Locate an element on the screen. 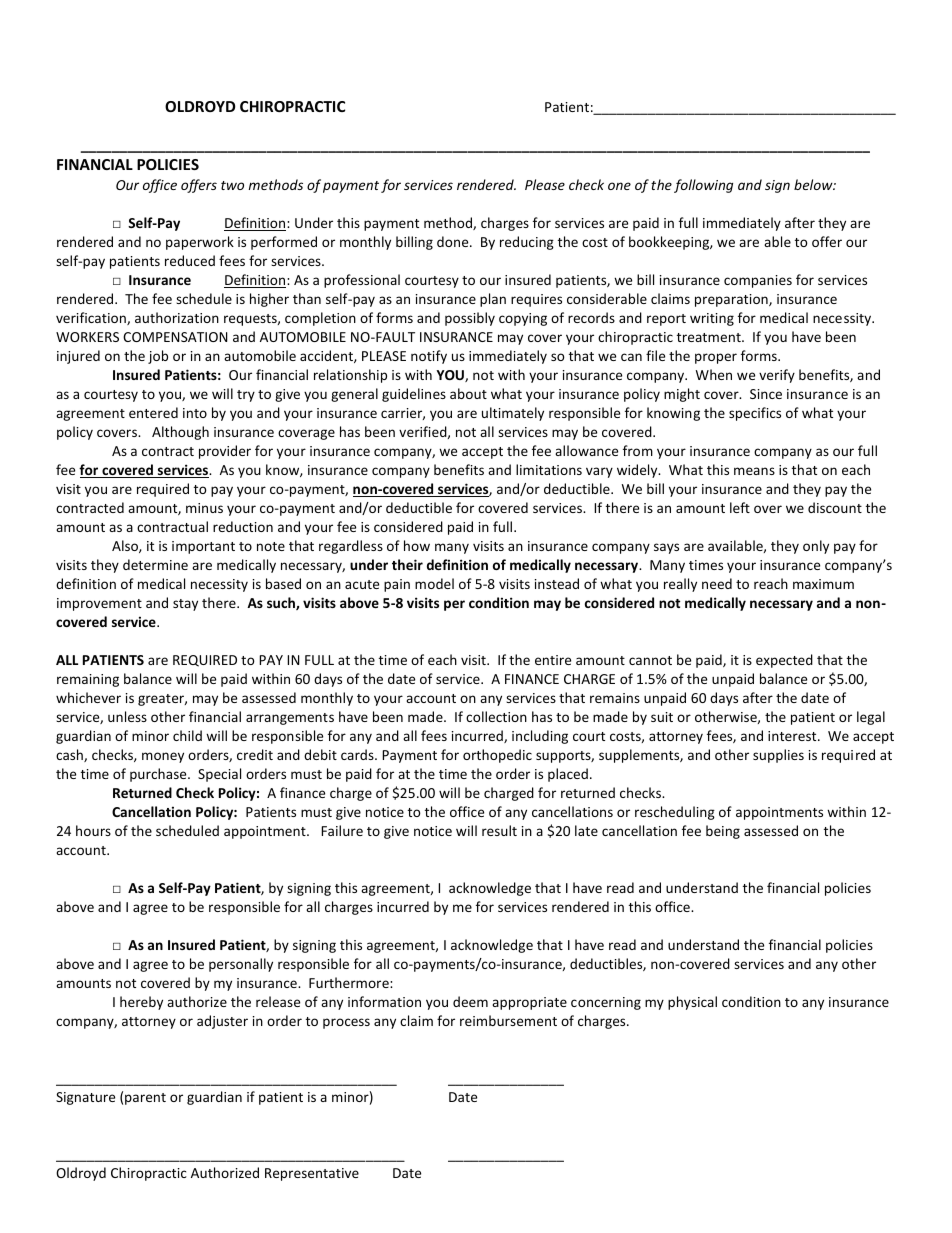 This screenshot has width=952, height=1233. collection is located at coordinates (496, 716).
